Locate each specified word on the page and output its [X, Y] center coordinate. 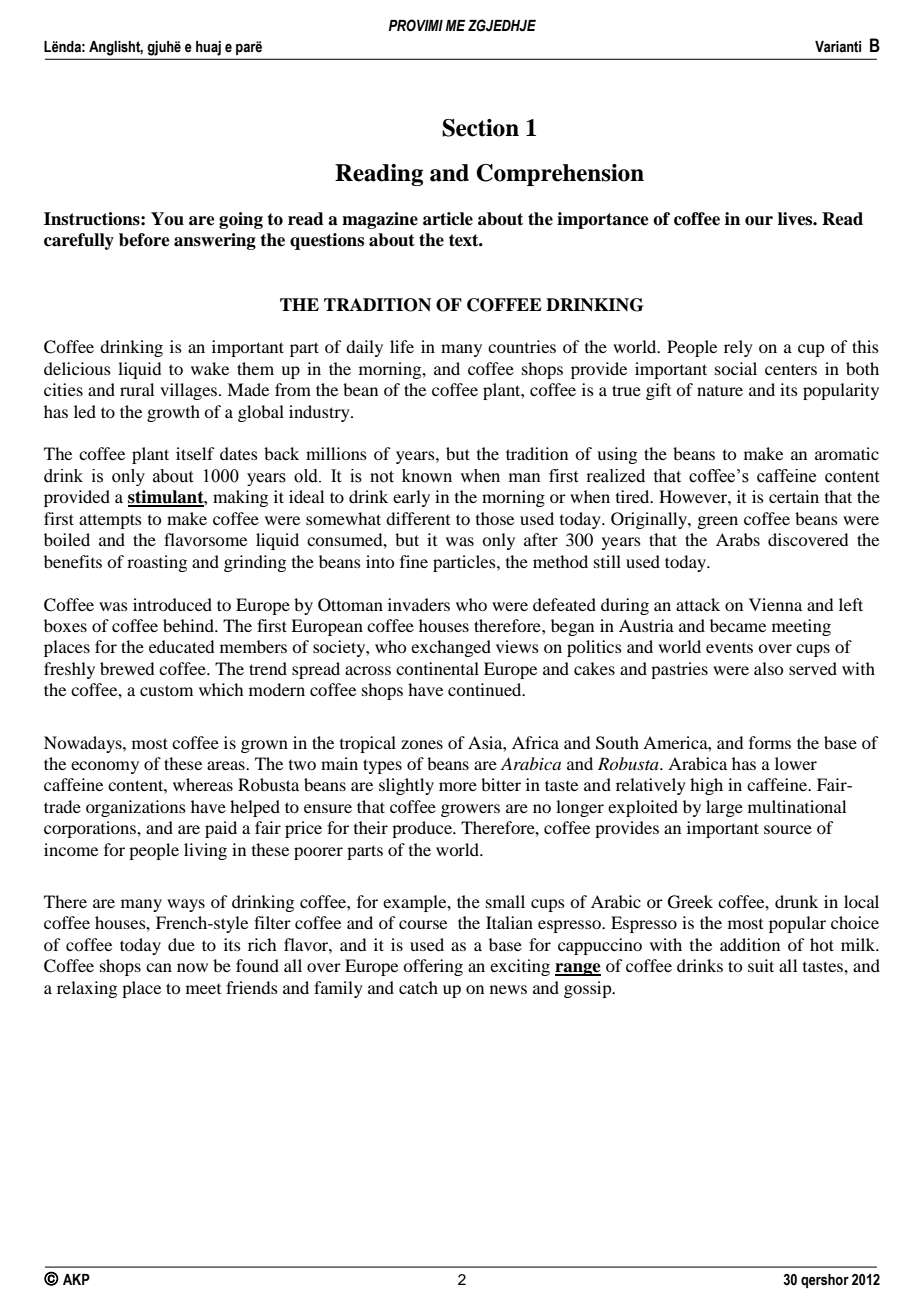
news [508, 989]
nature [720, 391]
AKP [76, 1279]
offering [433, 967]
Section [480, 128]
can [159, 967]
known [427, 476]
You [167, 219]
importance [603, 220]
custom [166, 690]
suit [761, 965]
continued [486, 689]
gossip [589, 989]
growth [173, 413]
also [768, 668]
